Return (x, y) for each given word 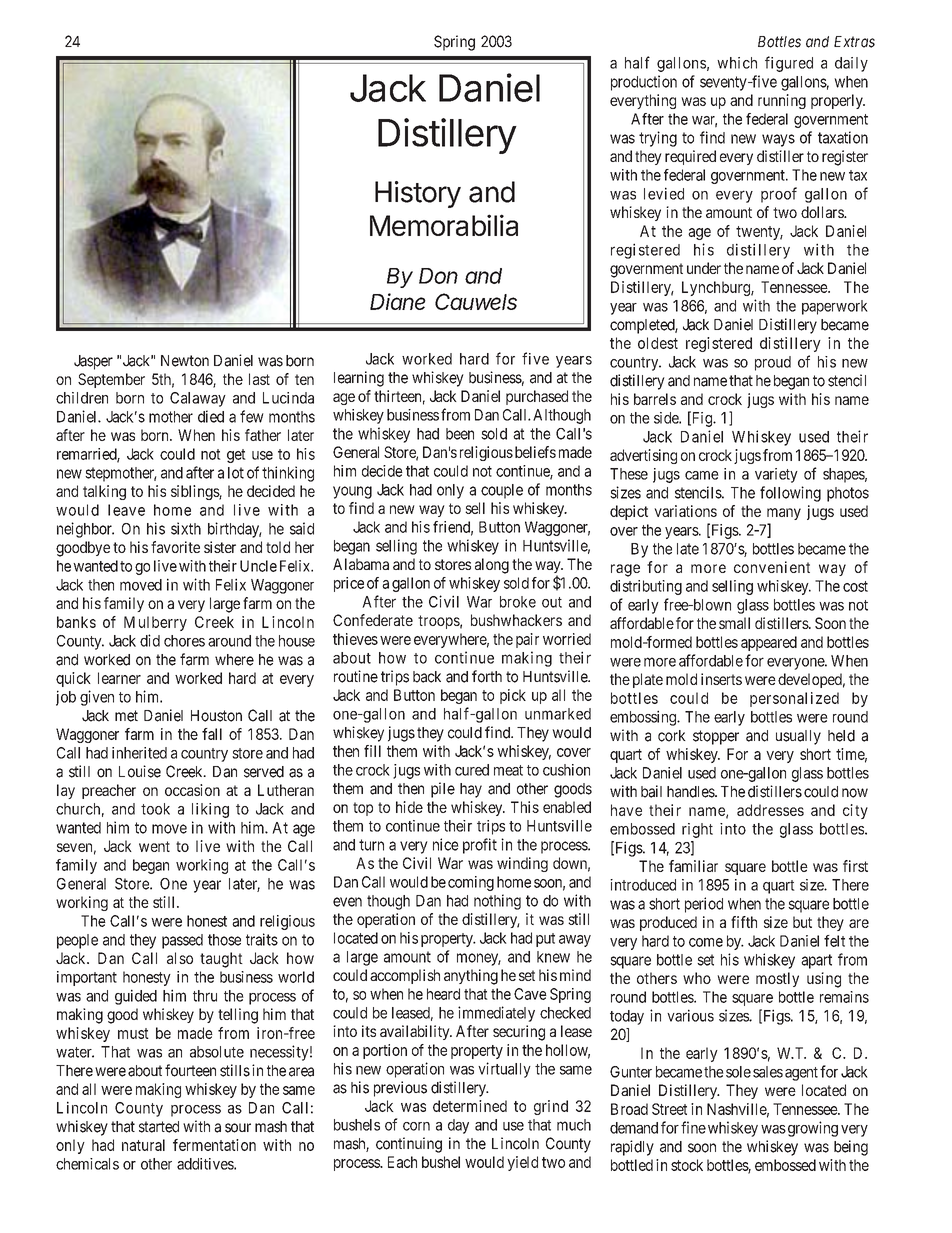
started (159, 1127)
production (644, 83)
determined (470, 1106)
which (737, 63)
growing (813, 1129)
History (418, 194)
